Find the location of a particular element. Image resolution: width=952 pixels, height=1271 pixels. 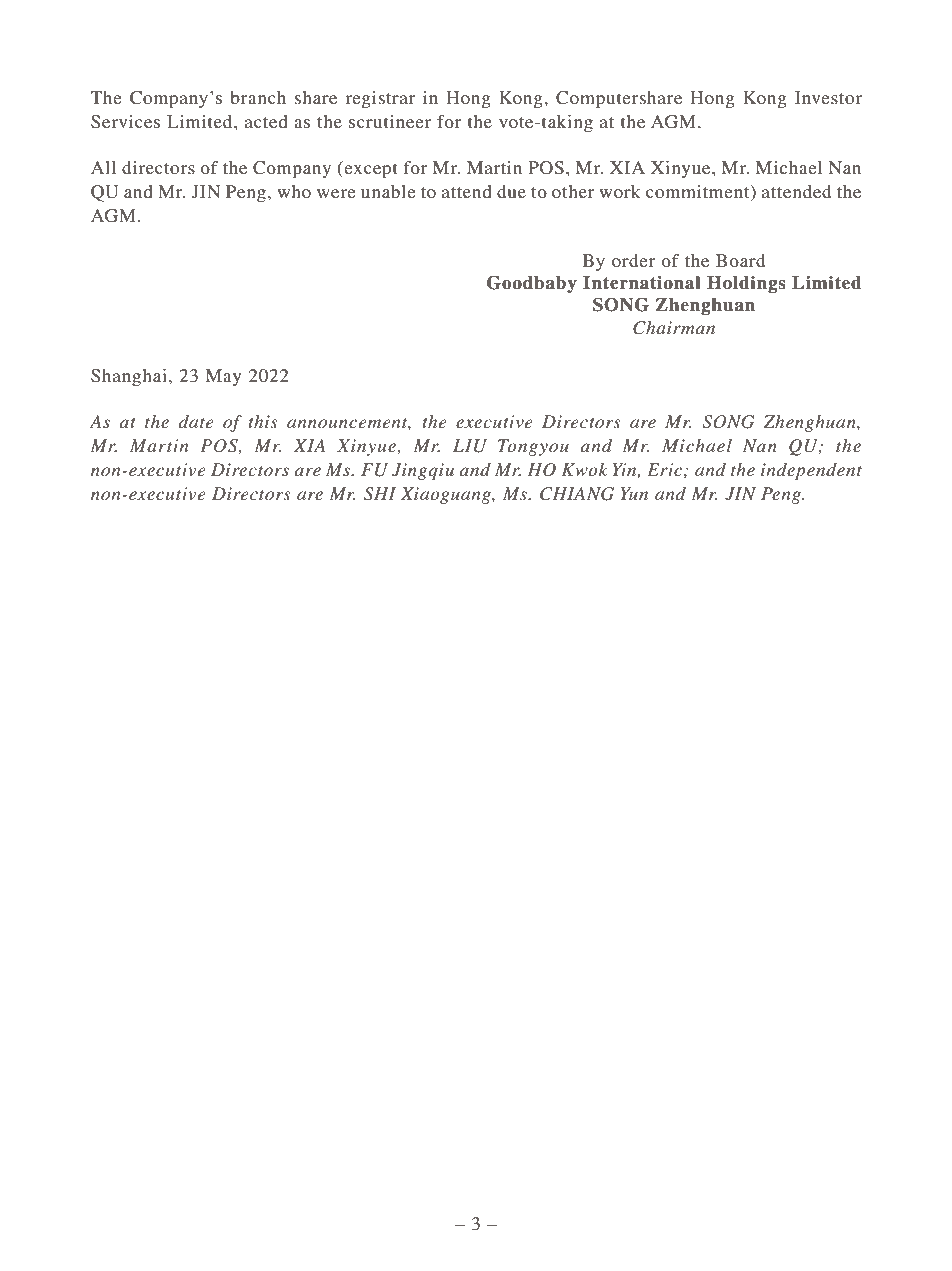

Shanghai is located at coordinates (129, 377).
